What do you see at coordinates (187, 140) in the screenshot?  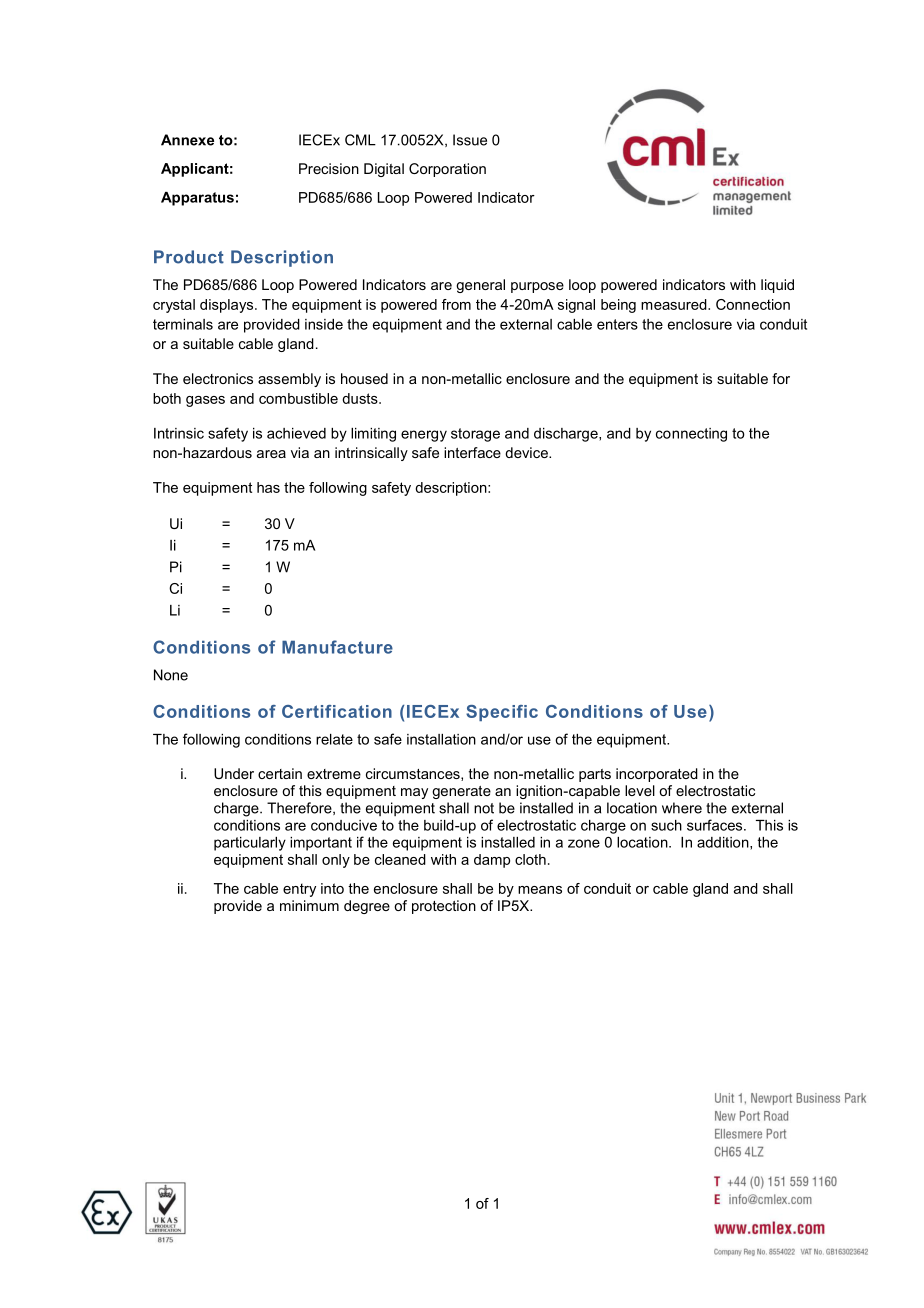 I see `Annexe` at bounding box center [187, 140].
